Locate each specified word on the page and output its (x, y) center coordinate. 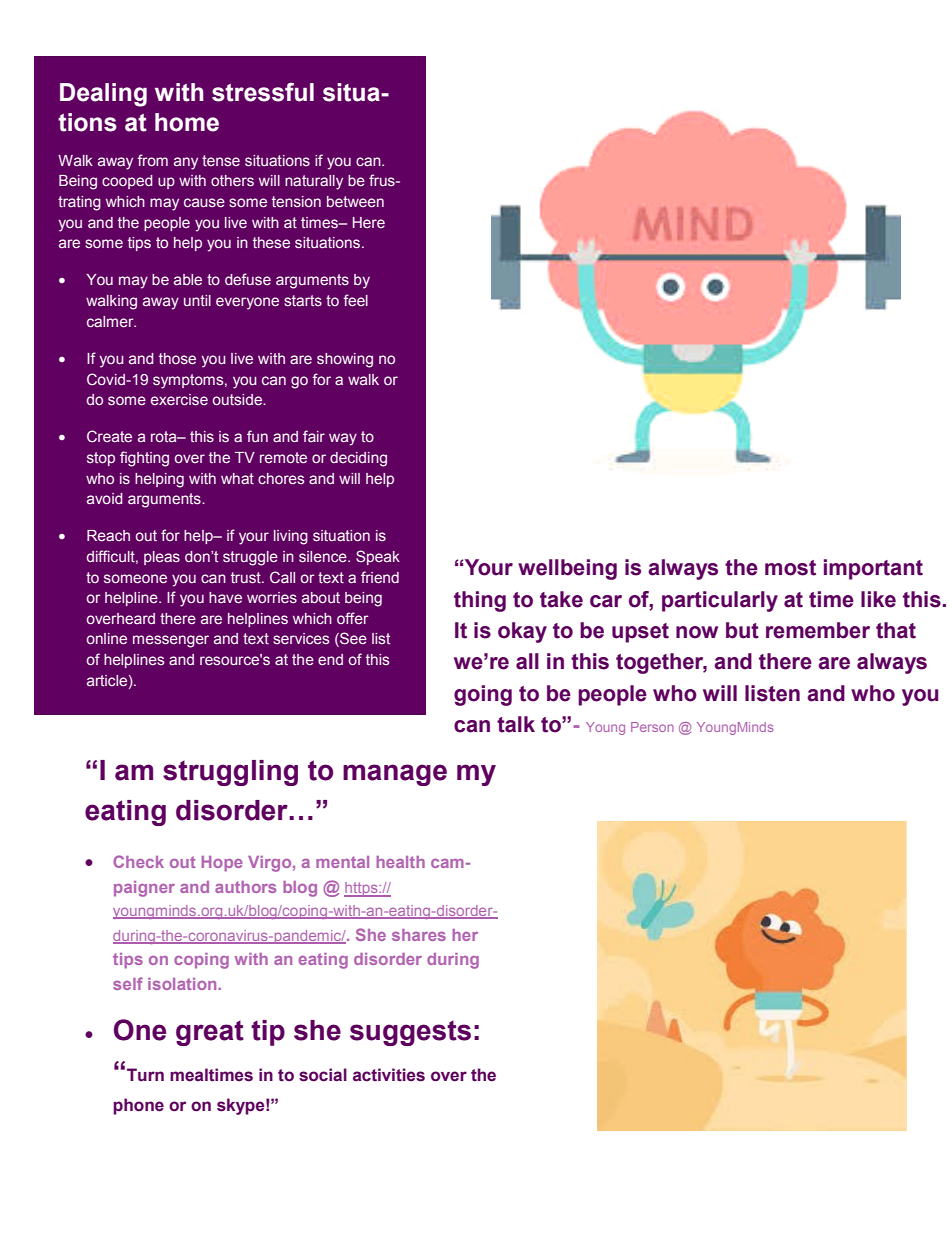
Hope (222, 864)
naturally (314, 182)
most (790, 568)
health (400, 862)
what (237, 478)
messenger (171, 641)
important (873, 569)
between (355, 201)
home (187, 122)
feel (355, 300)
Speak (378, 557)
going (483, 695)
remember (818, 630)
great (210, 1033)
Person (652, 727)
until (197, 300)
